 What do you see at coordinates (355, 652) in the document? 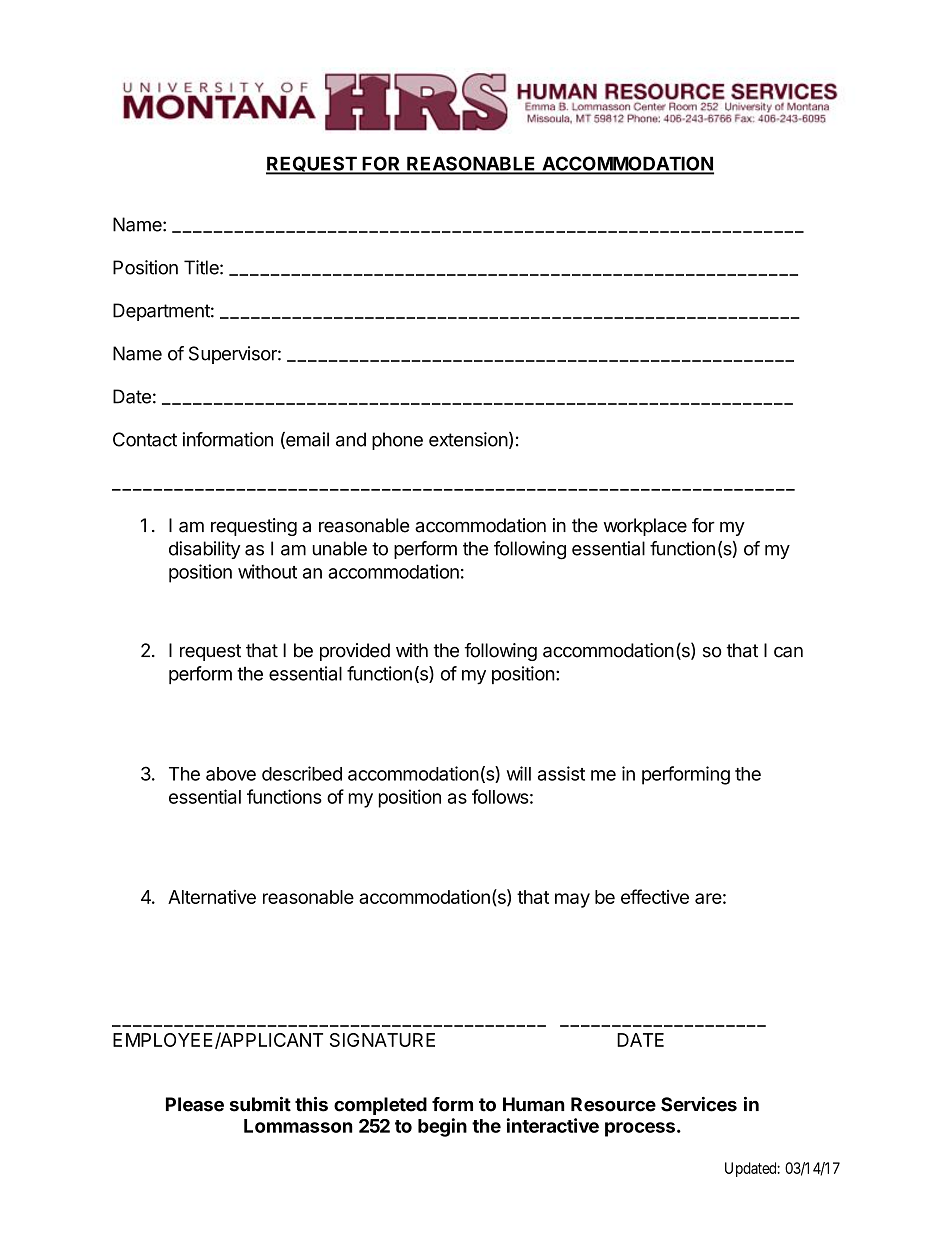
I see `provided` at bounding box center [355, 652].
